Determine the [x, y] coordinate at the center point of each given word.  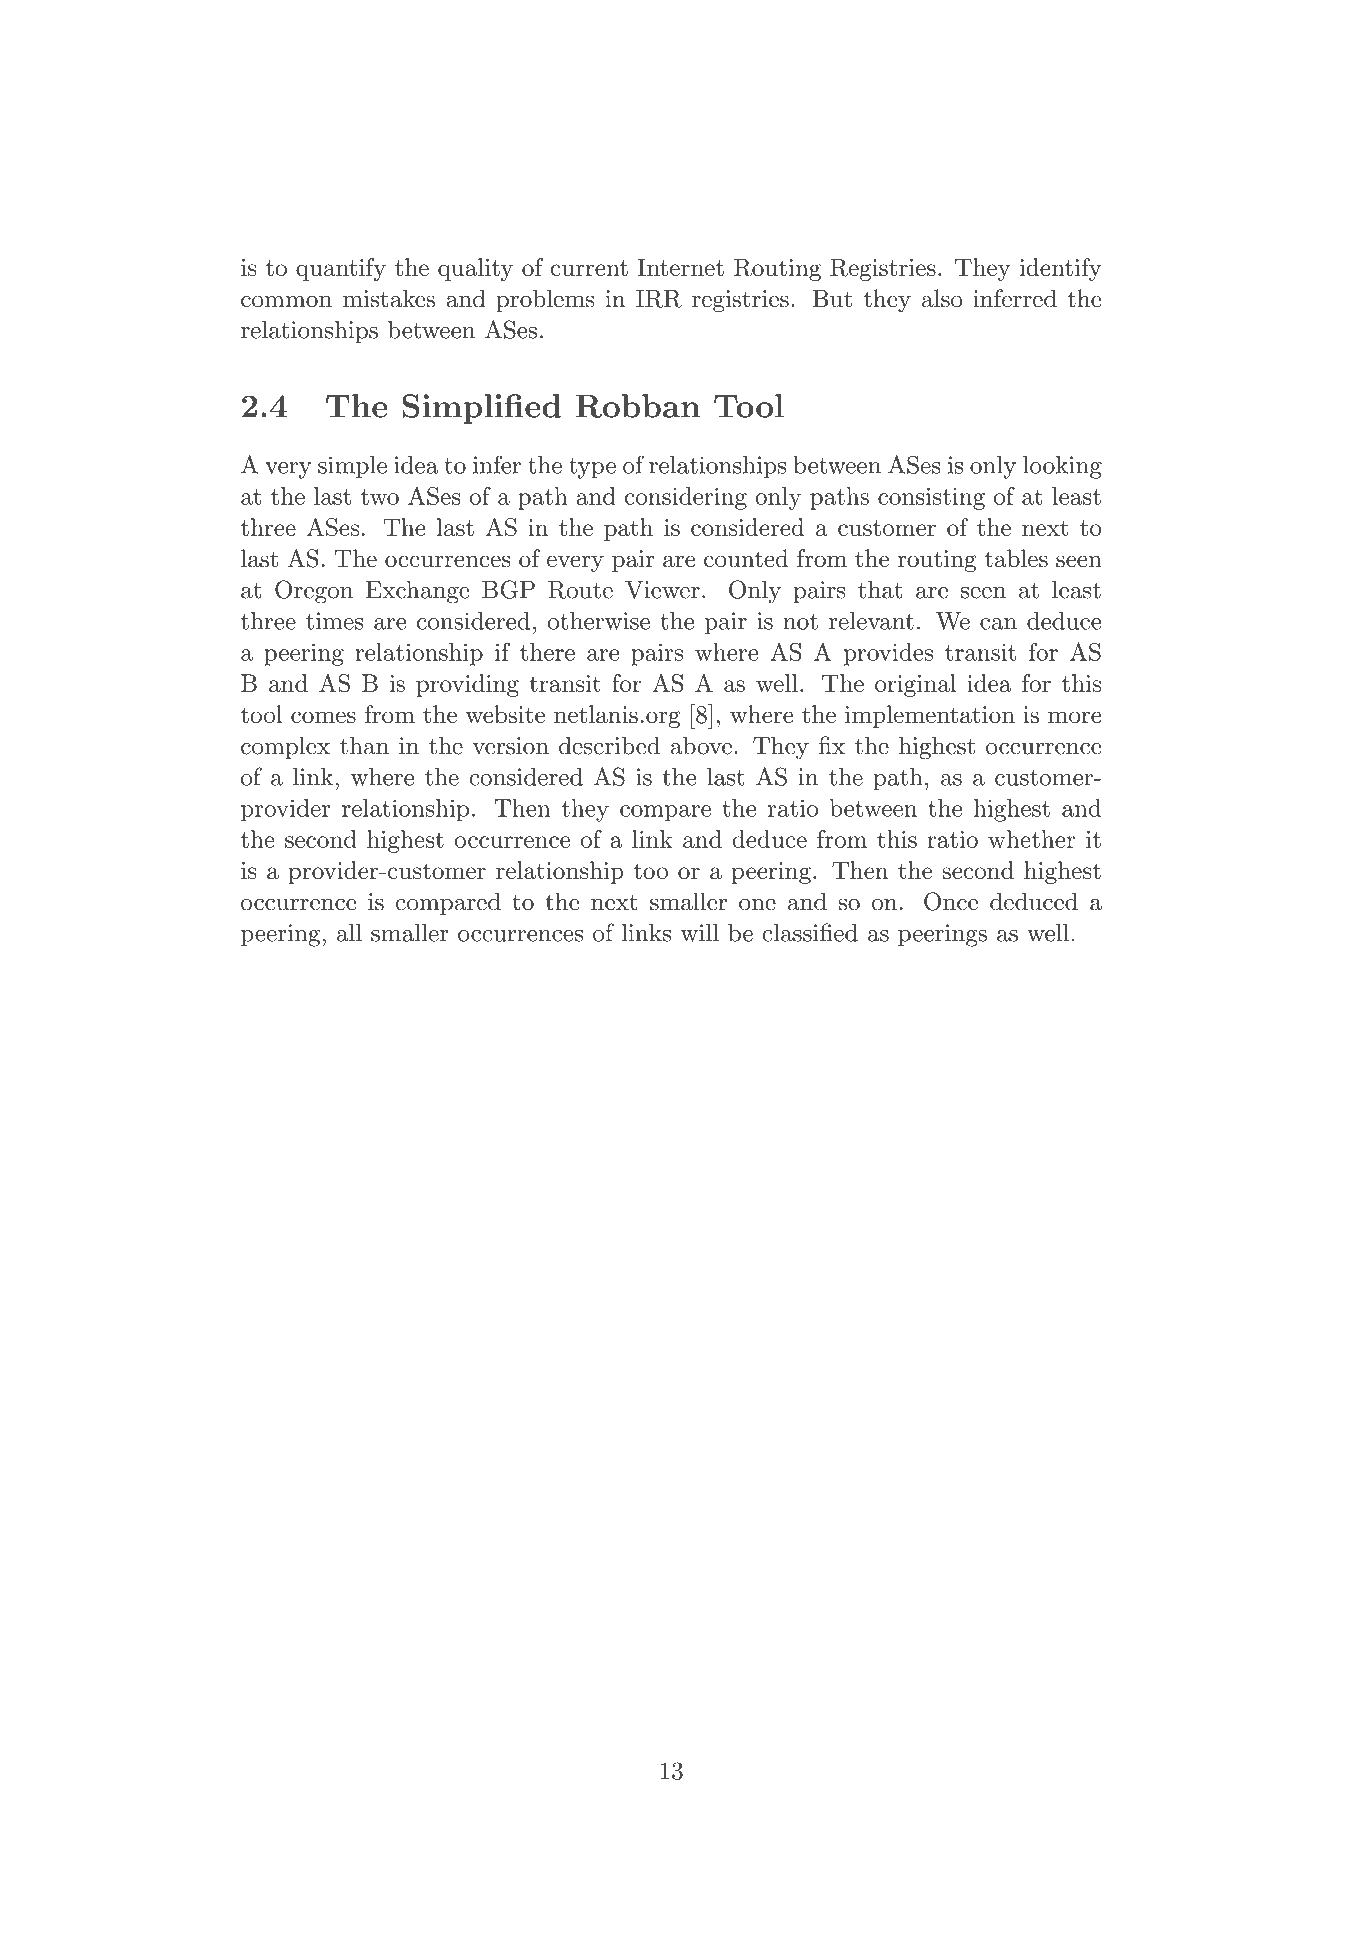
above [701, 745]
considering [686, 498]
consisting [931, 499]
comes [323, 717]
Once [951, 901]
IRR [659, 299]
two [380, 497]
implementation [930, 716]
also [942, 298]
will [700, 933]
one [757, 904]
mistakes [389, 298]
